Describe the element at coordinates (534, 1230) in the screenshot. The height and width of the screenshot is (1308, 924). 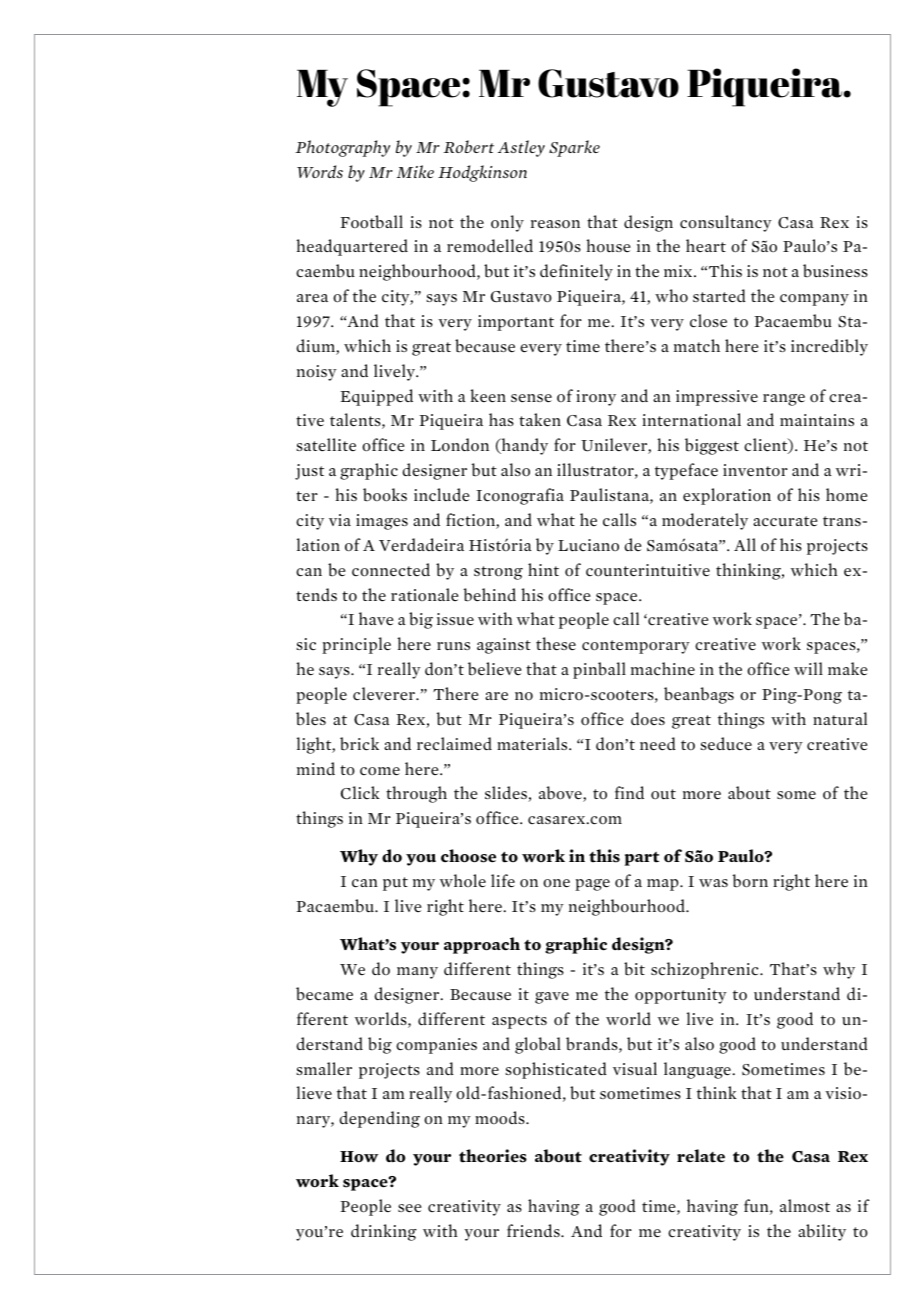
I see `friends` at that location.
